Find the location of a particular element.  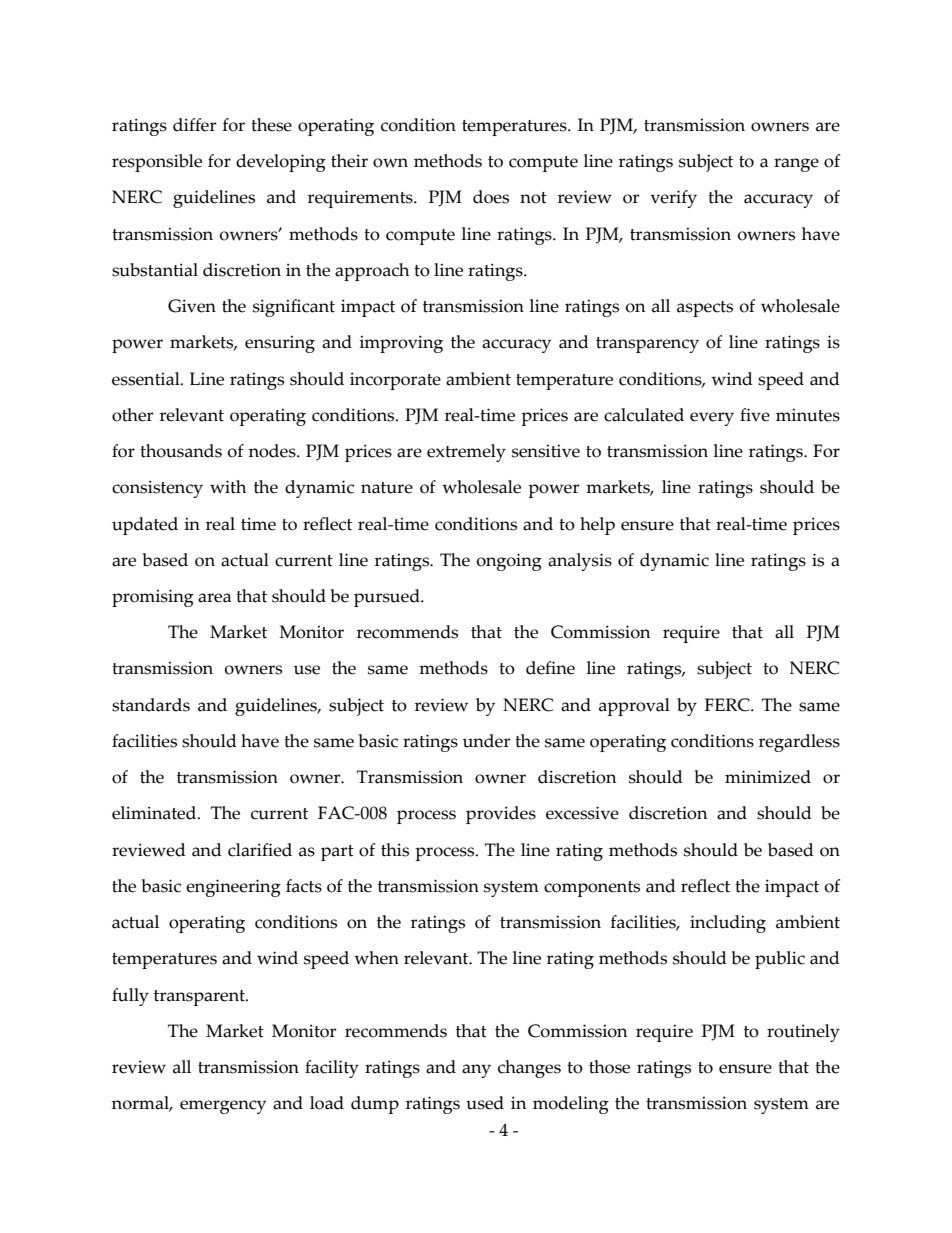

ongoing is located at coordinates (509, 562).
